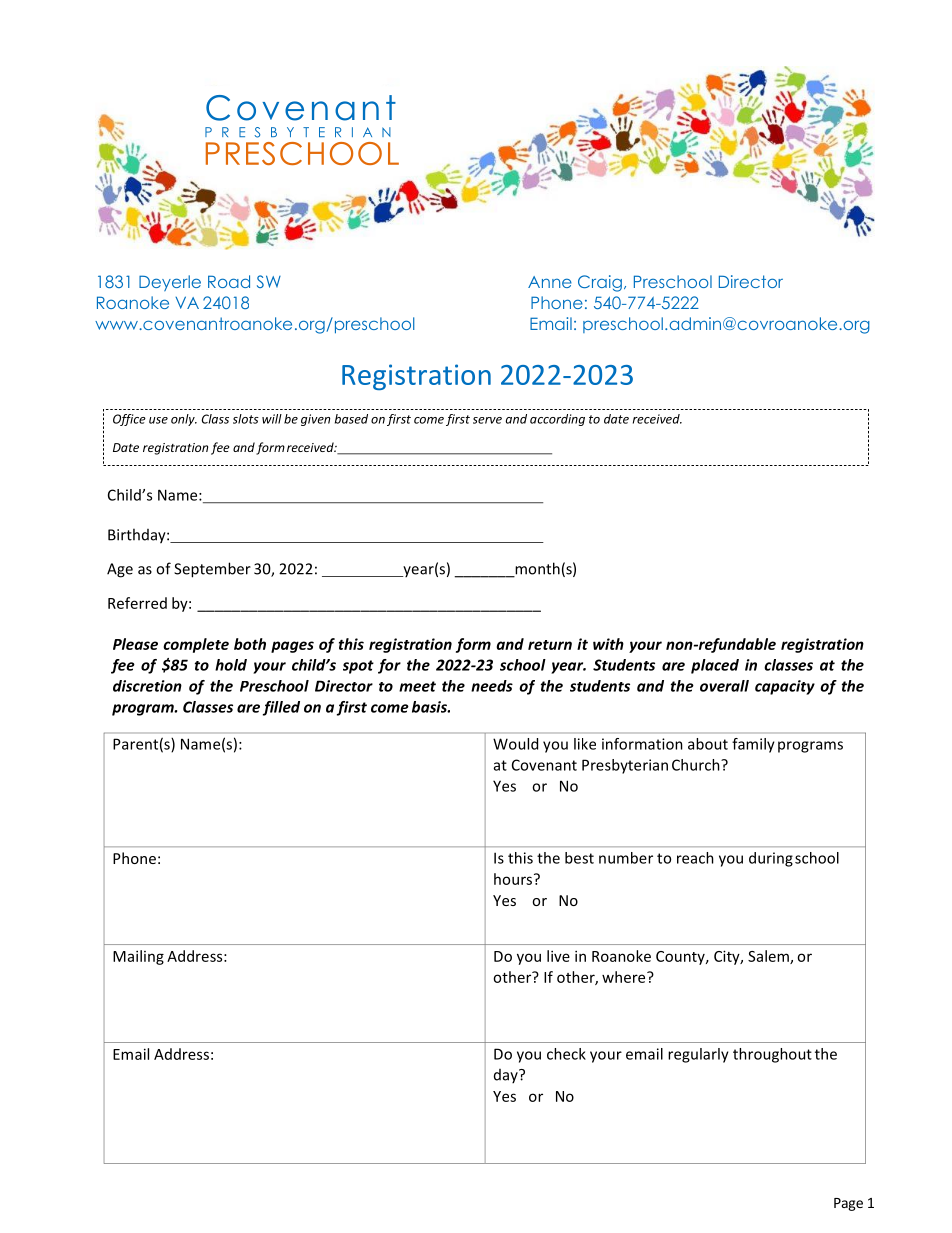  I want to click on regularly, so click(698, 1055).
